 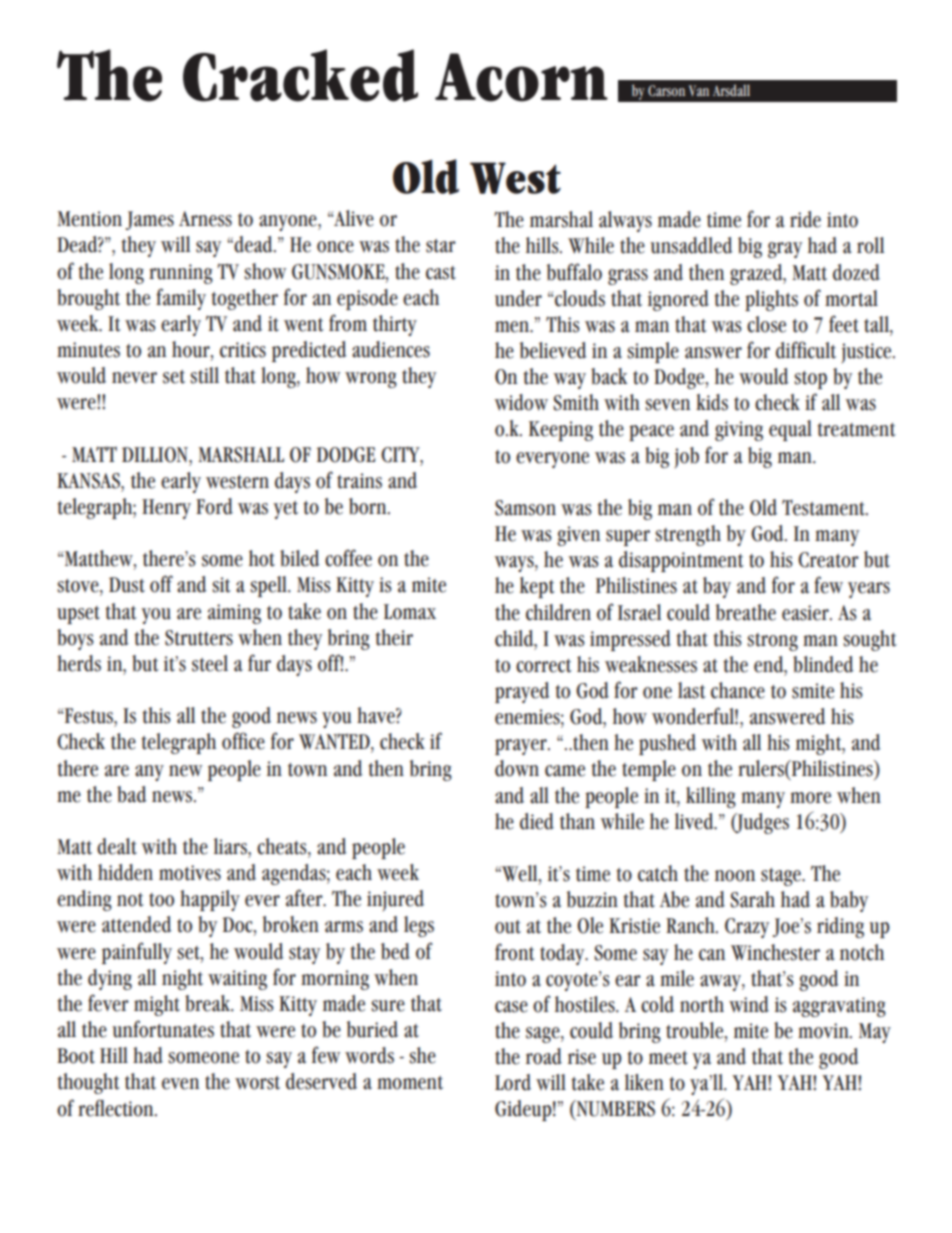 What do you see at coordinates (699, 90) in the image?
I see `Van` at bounding box center [699, 90].
